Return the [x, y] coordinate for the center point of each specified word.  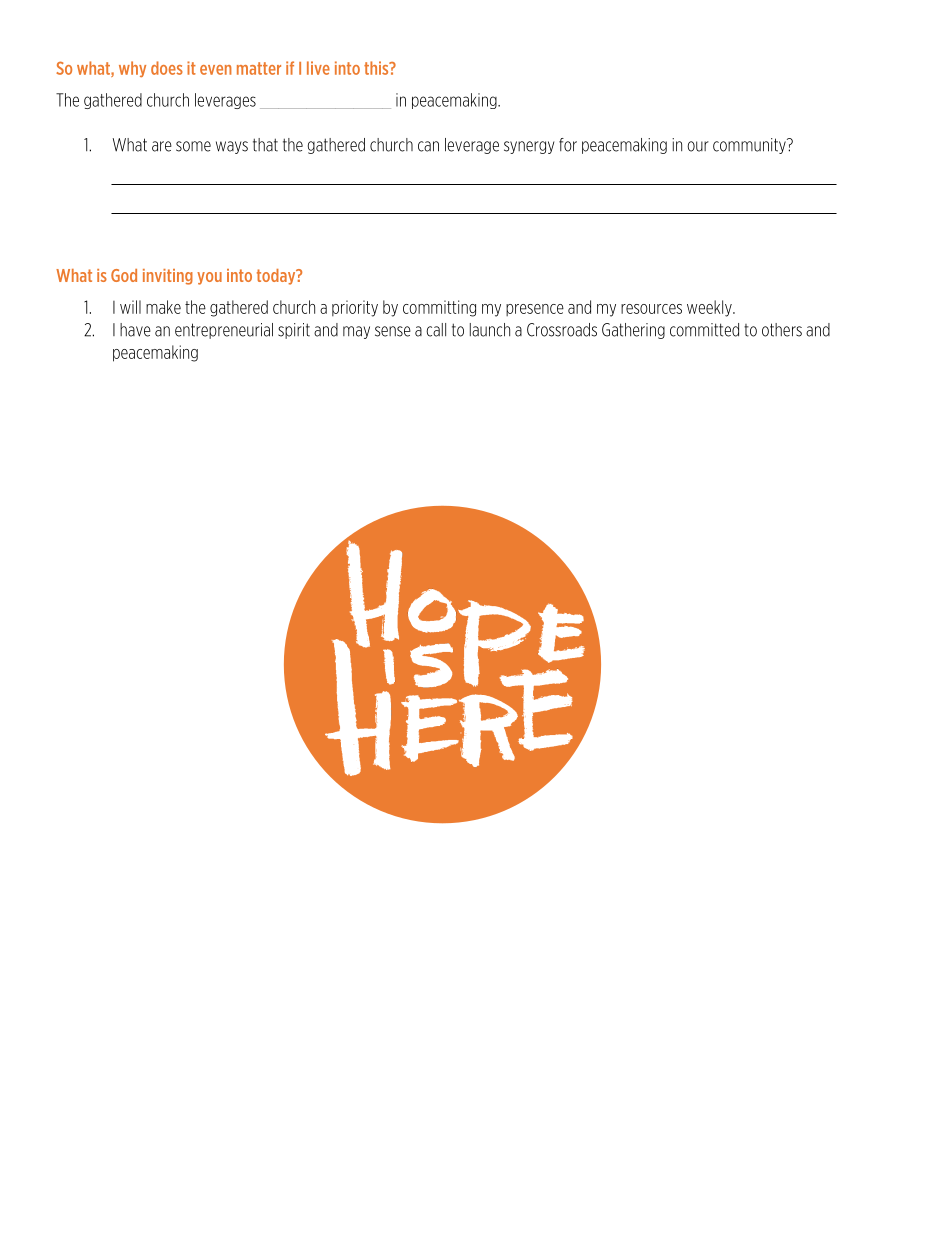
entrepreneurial [224, 331]
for [568, 145]
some [193, 146]
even [216, 70]
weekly [710, 308]
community [750, 146]
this [377, 68]
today [277, 277]
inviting [168, 277]
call [436, 330]
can [428, 146]
